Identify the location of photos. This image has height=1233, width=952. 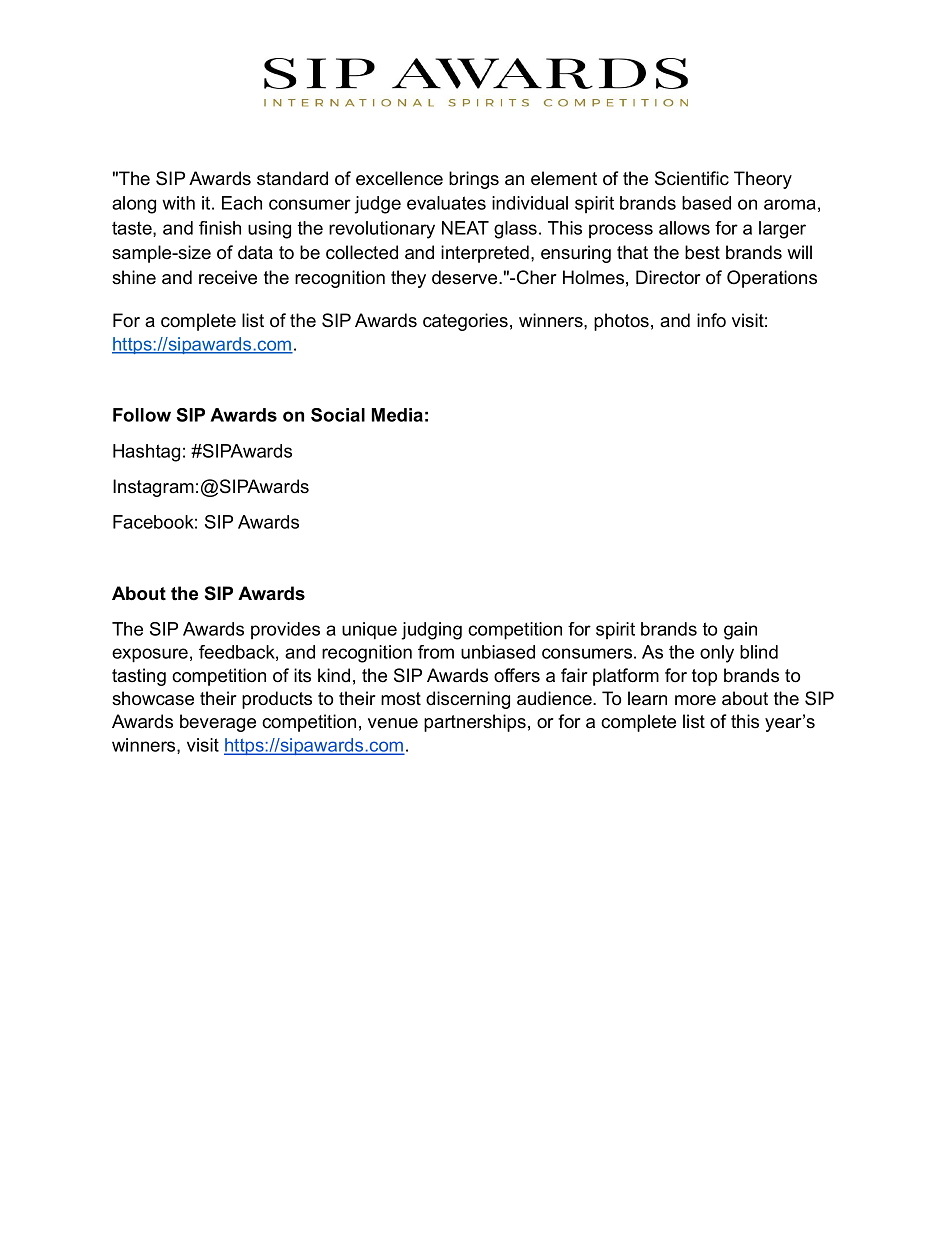
(621, 322).
